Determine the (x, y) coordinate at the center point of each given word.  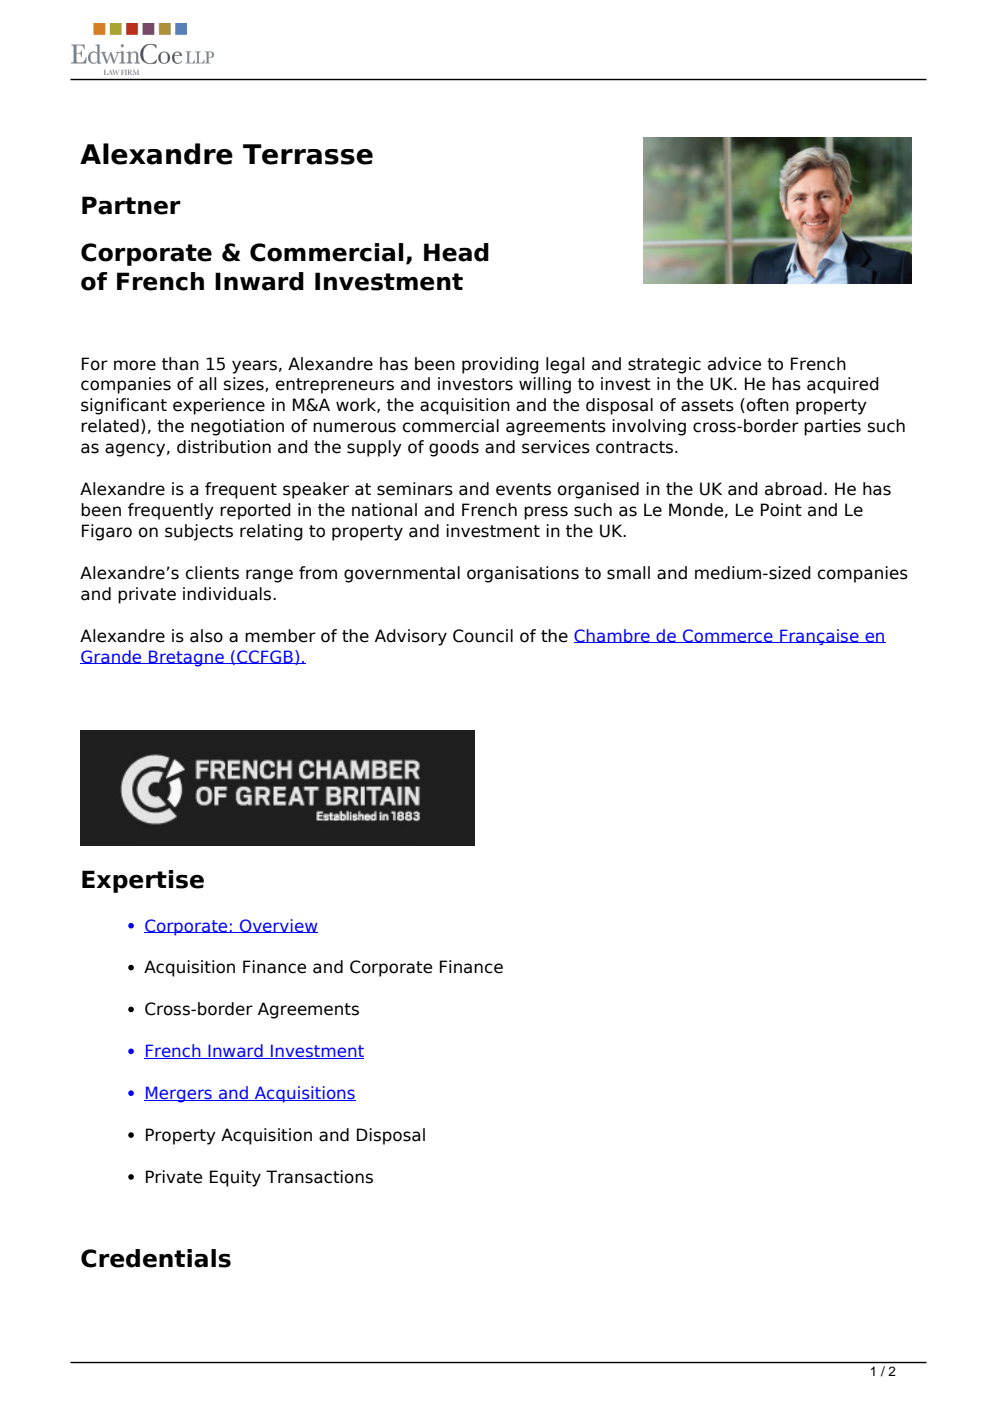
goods (454, 448)
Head (456, 252)
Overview (278, 926)
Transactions (319, 1177)
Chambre (613, 636)
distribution (224, 447)
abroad (793, 489)
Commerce (728, 636)
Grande (112, 657)
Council (483, 636)
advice (734, 364)
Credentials (156, 1258)
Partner (131, 205)
